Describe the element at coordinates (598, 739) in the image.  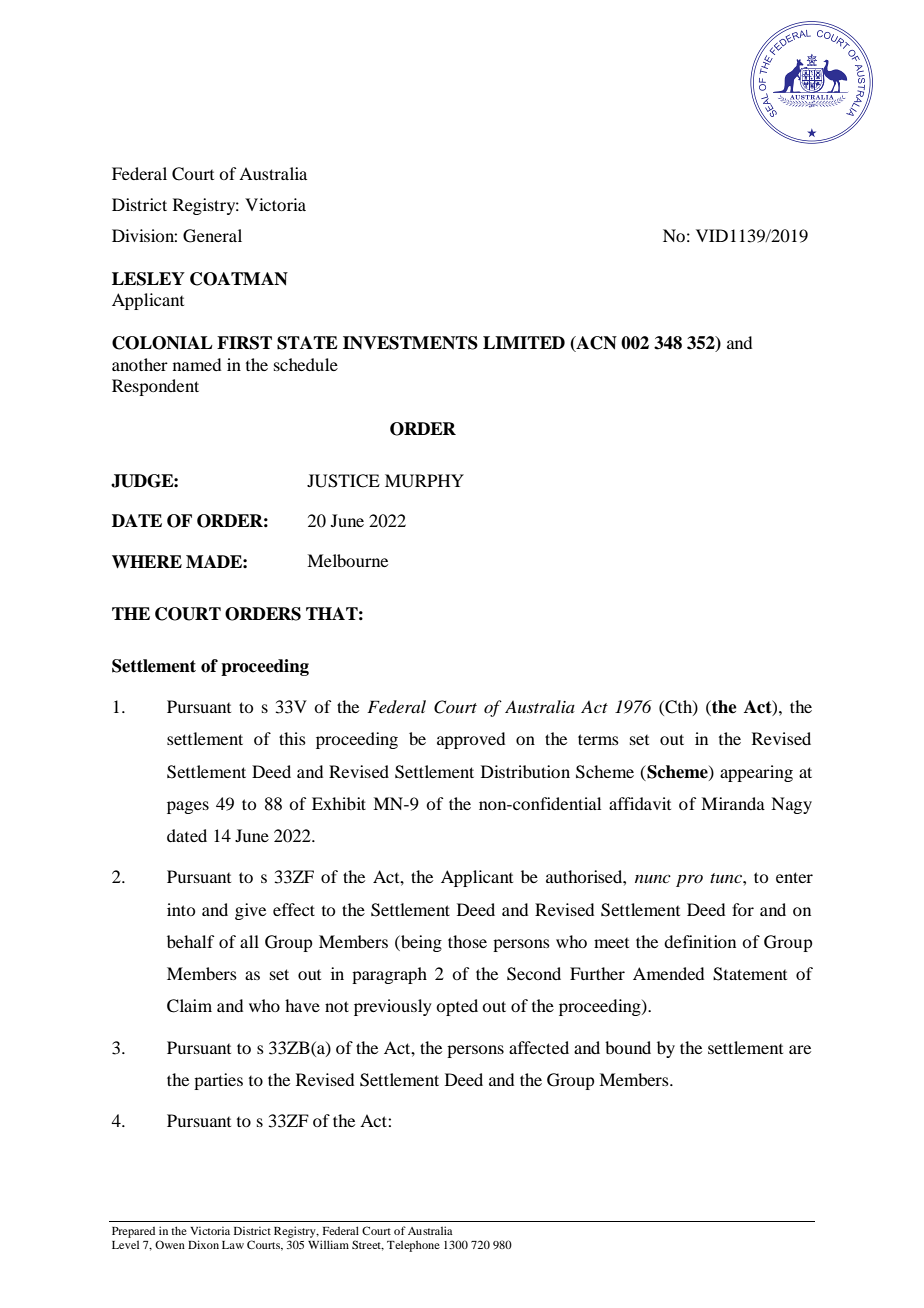
I see `terms` at that location.
